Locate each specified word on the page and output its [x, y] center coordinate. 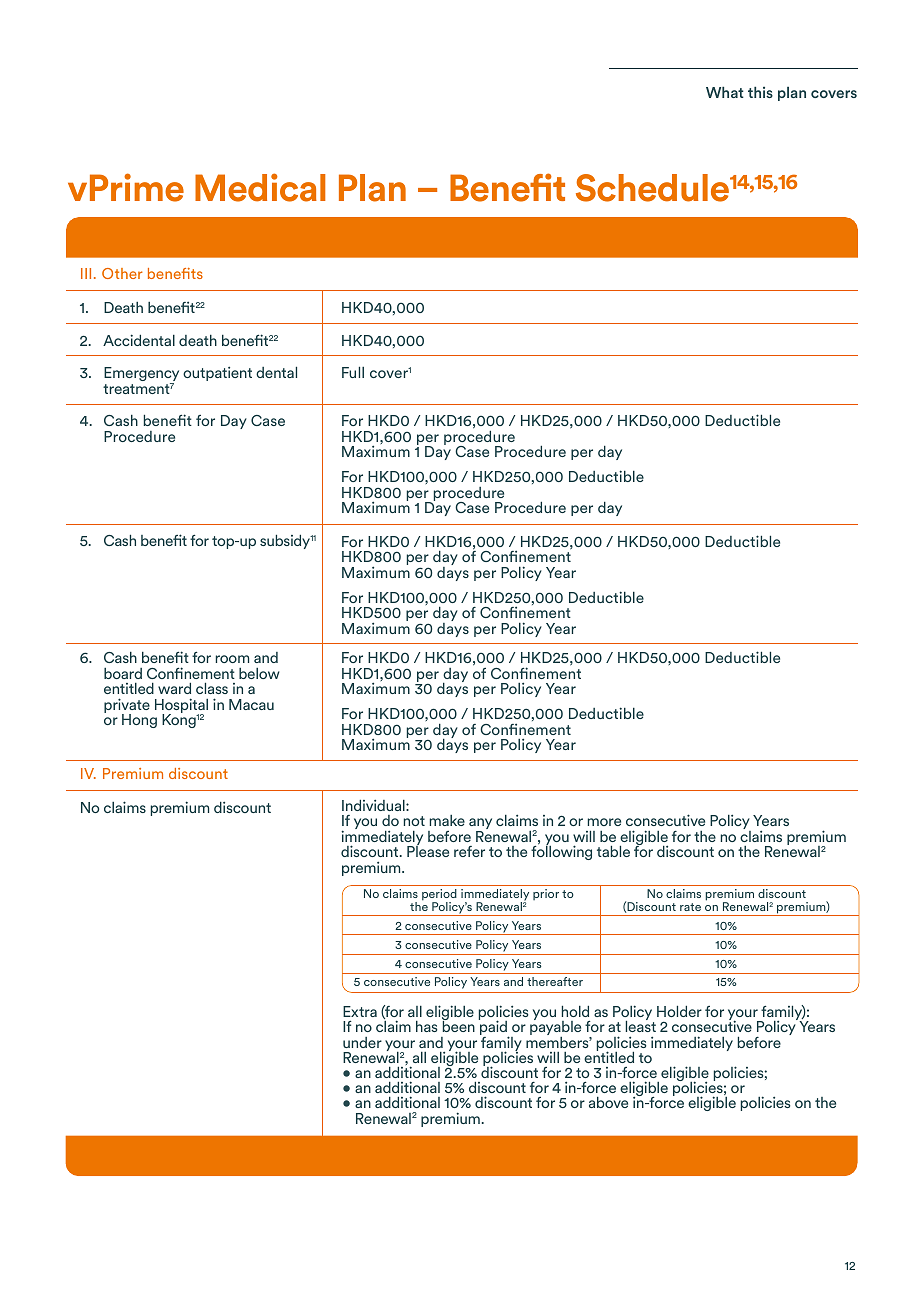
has [426, 1026]
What [725, 92]
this [760, 92]
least [641, 1025]
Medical [260, 187]
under [362, 1042]
